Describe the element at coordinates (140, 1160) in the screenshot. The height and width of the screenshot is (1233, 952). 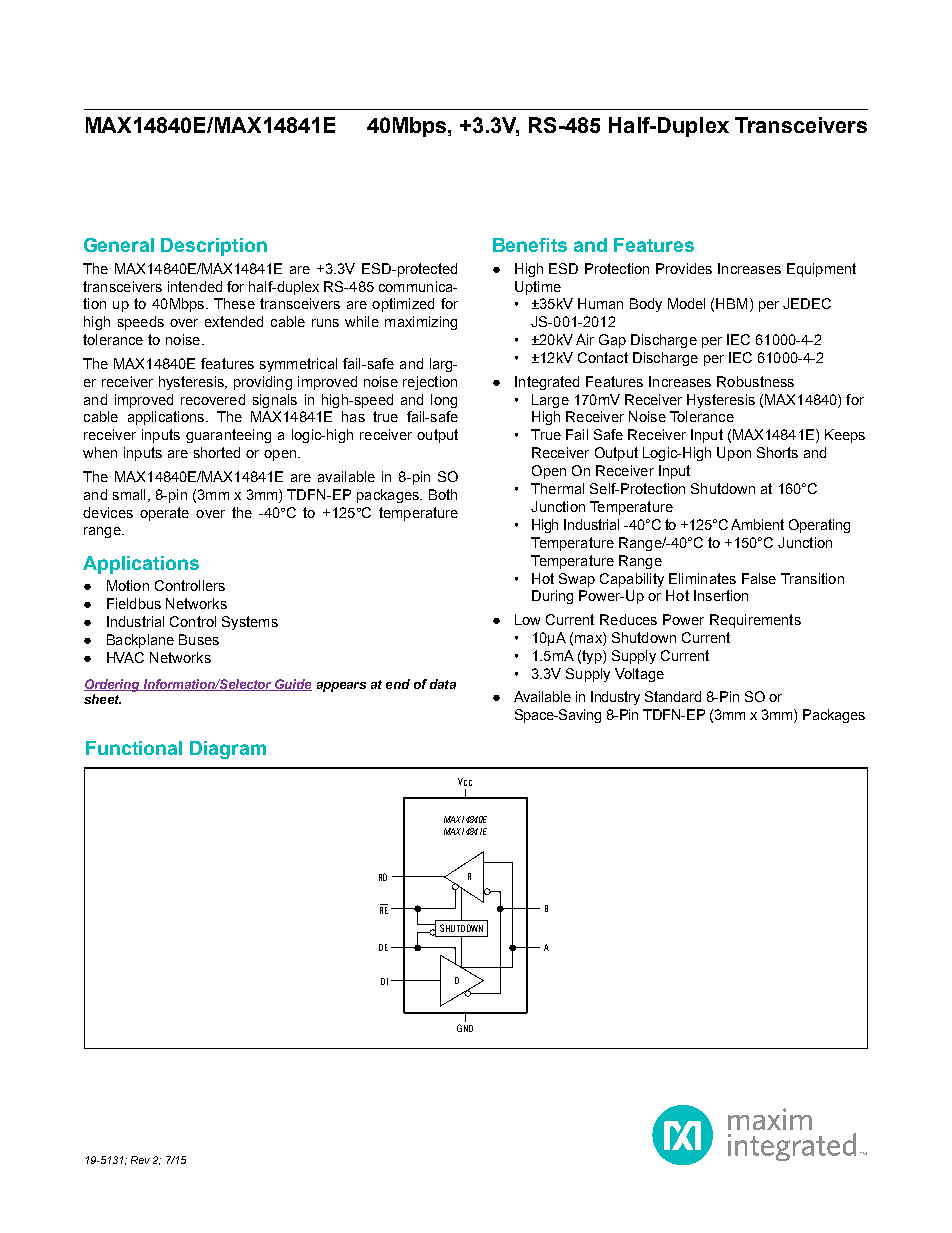
I see `Rev` at that location.
